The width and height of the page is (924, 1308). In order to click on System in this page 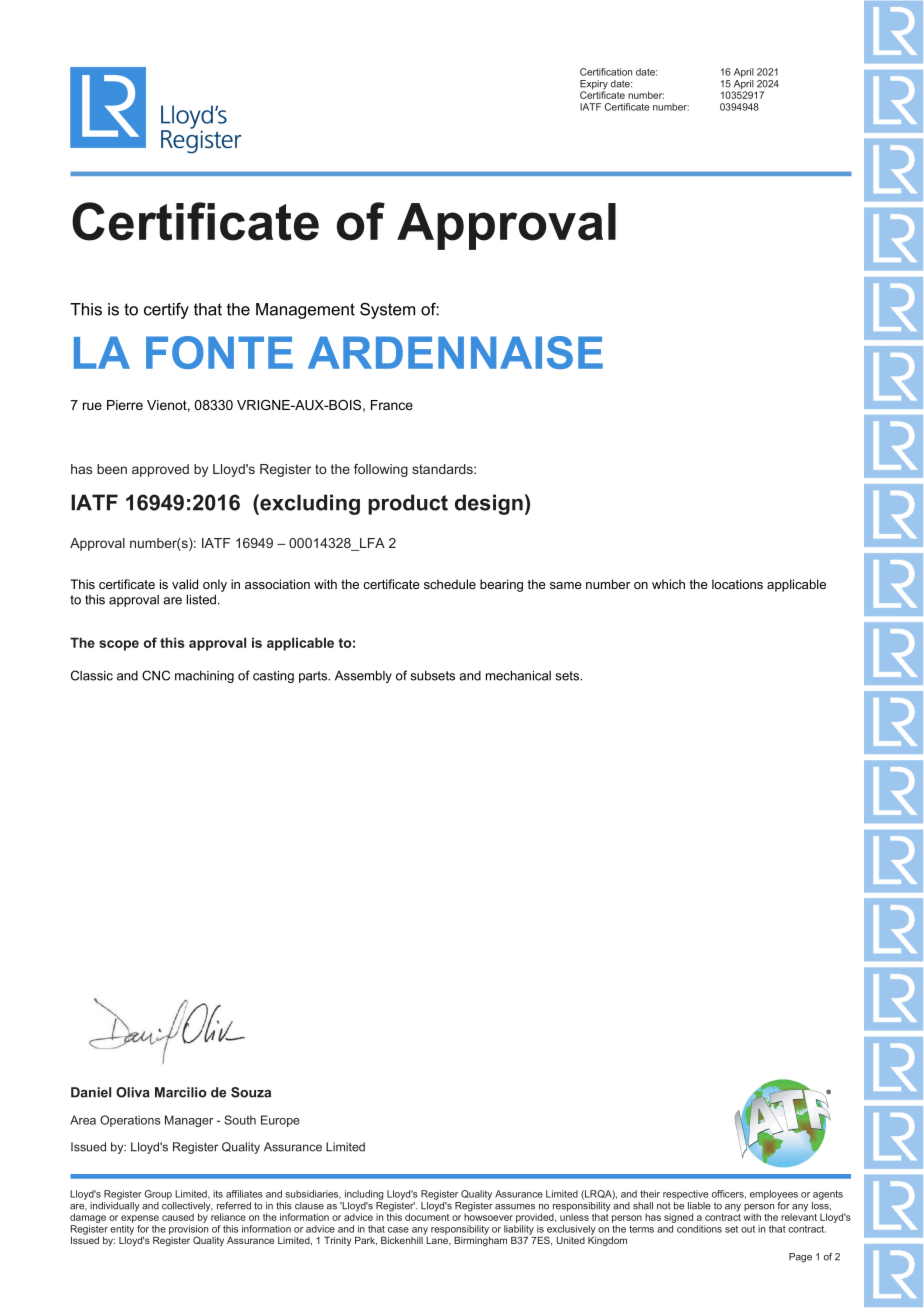, I will do `click(387, 311)`.
